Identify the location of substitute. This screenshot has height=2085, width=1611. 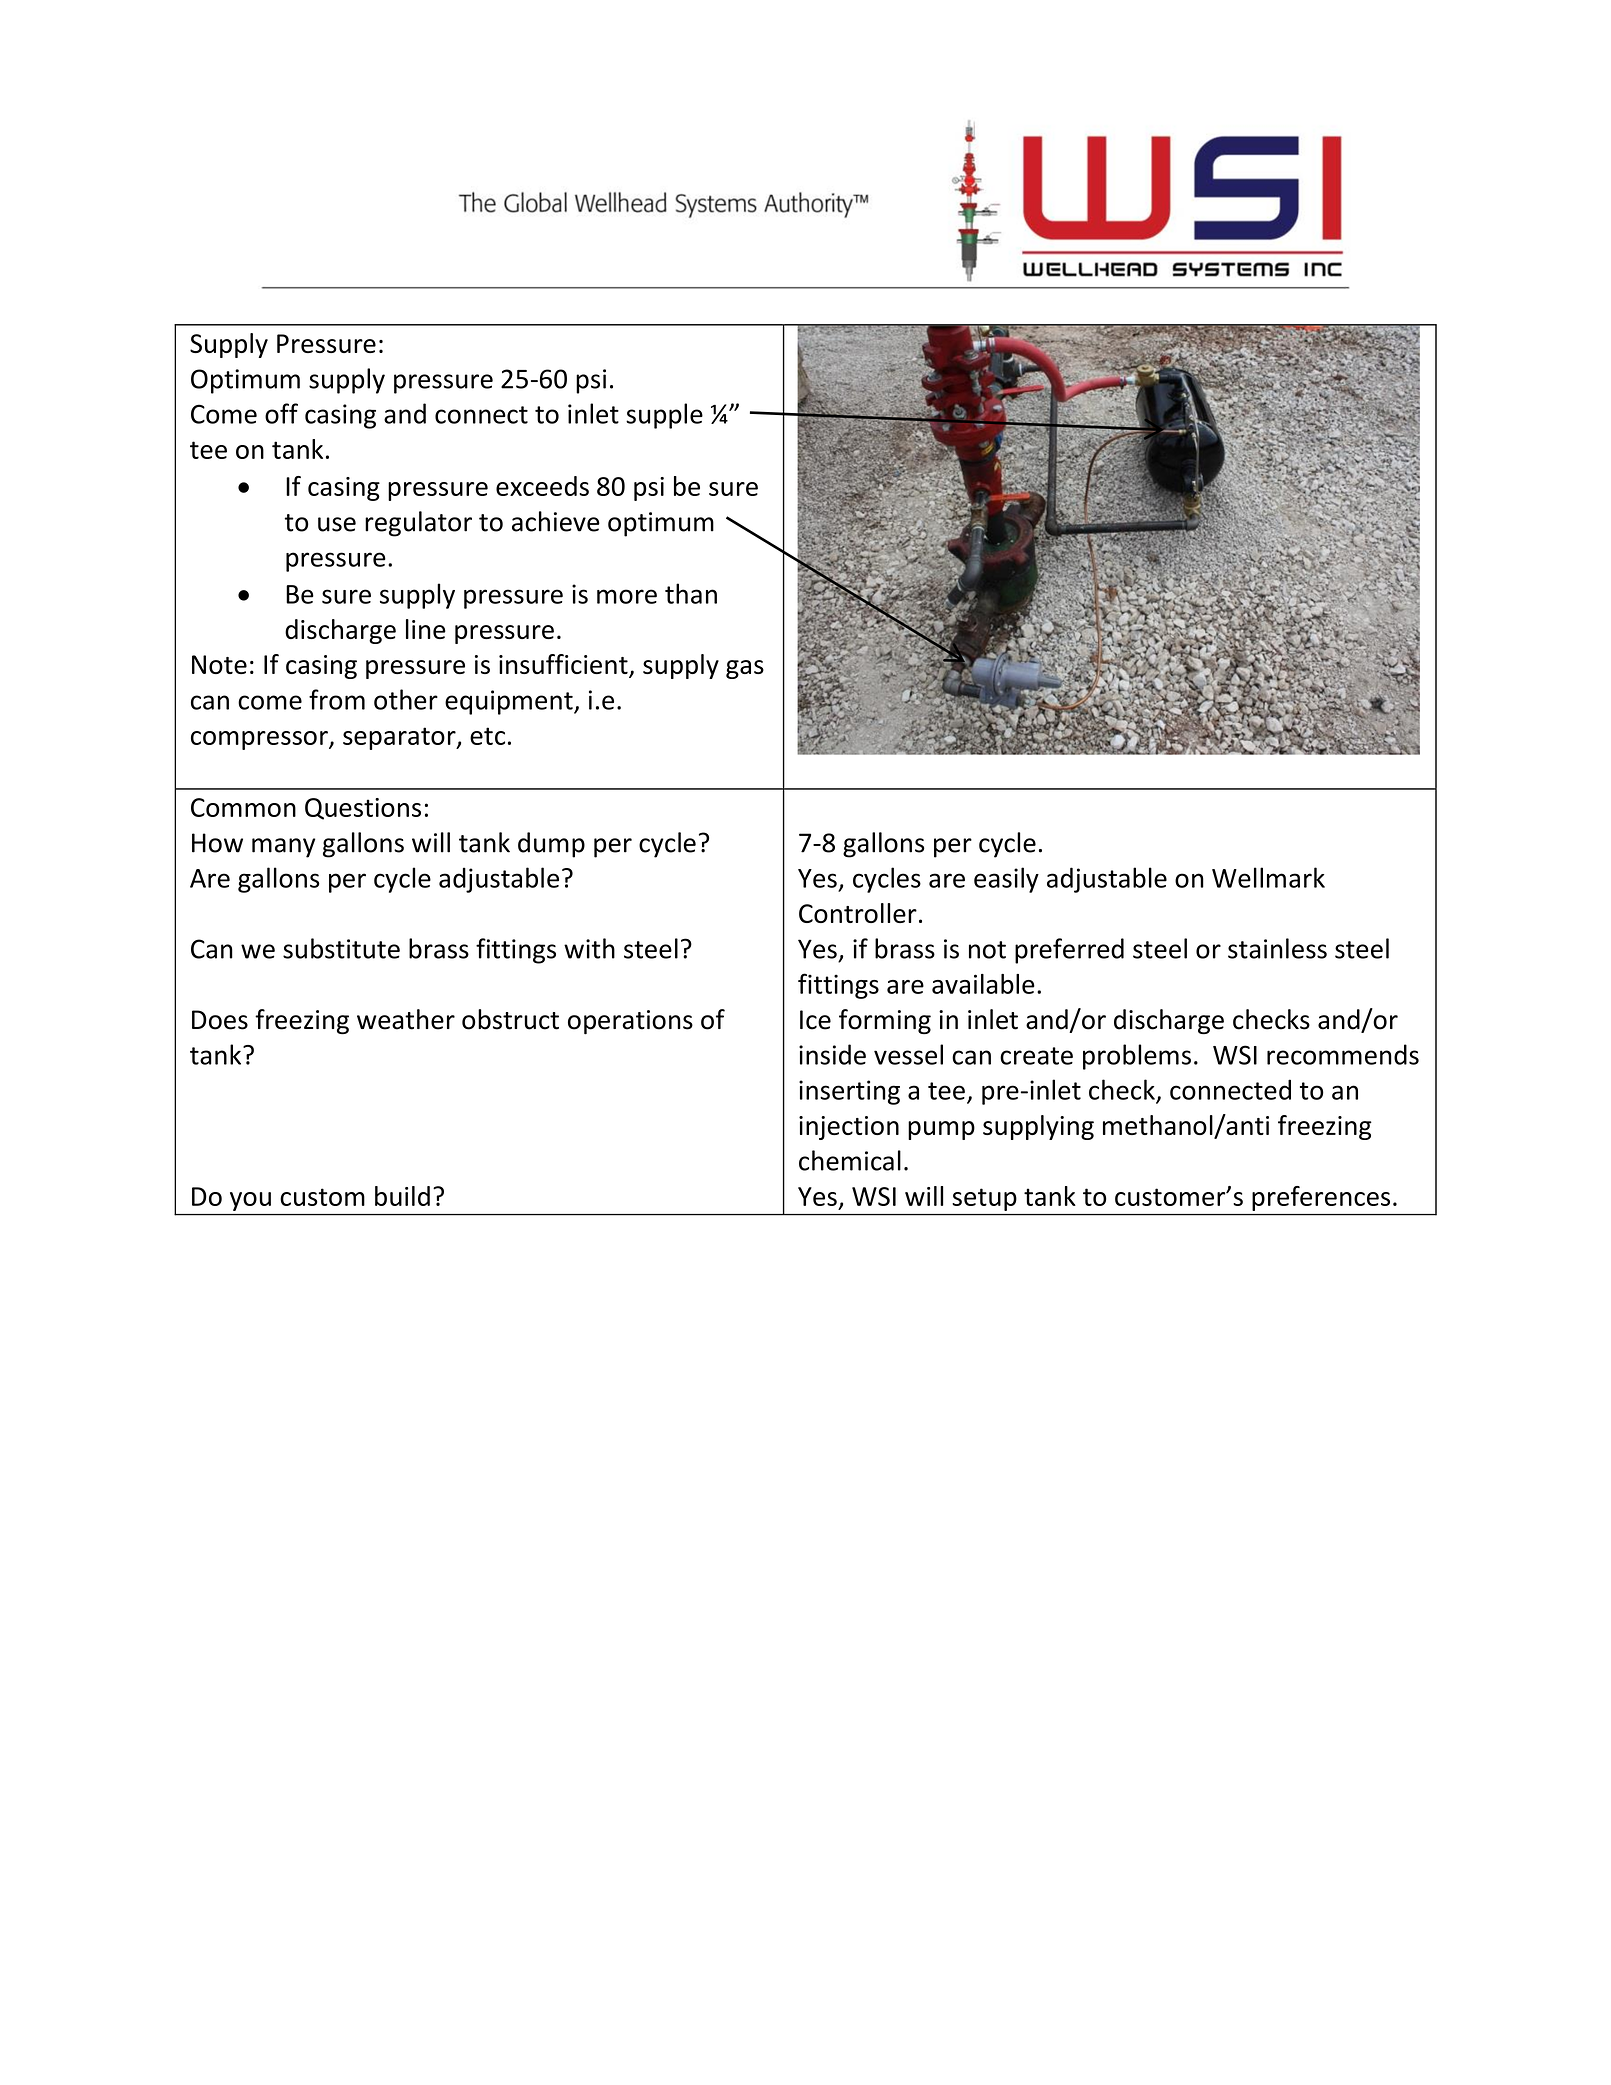
(341, 948).
